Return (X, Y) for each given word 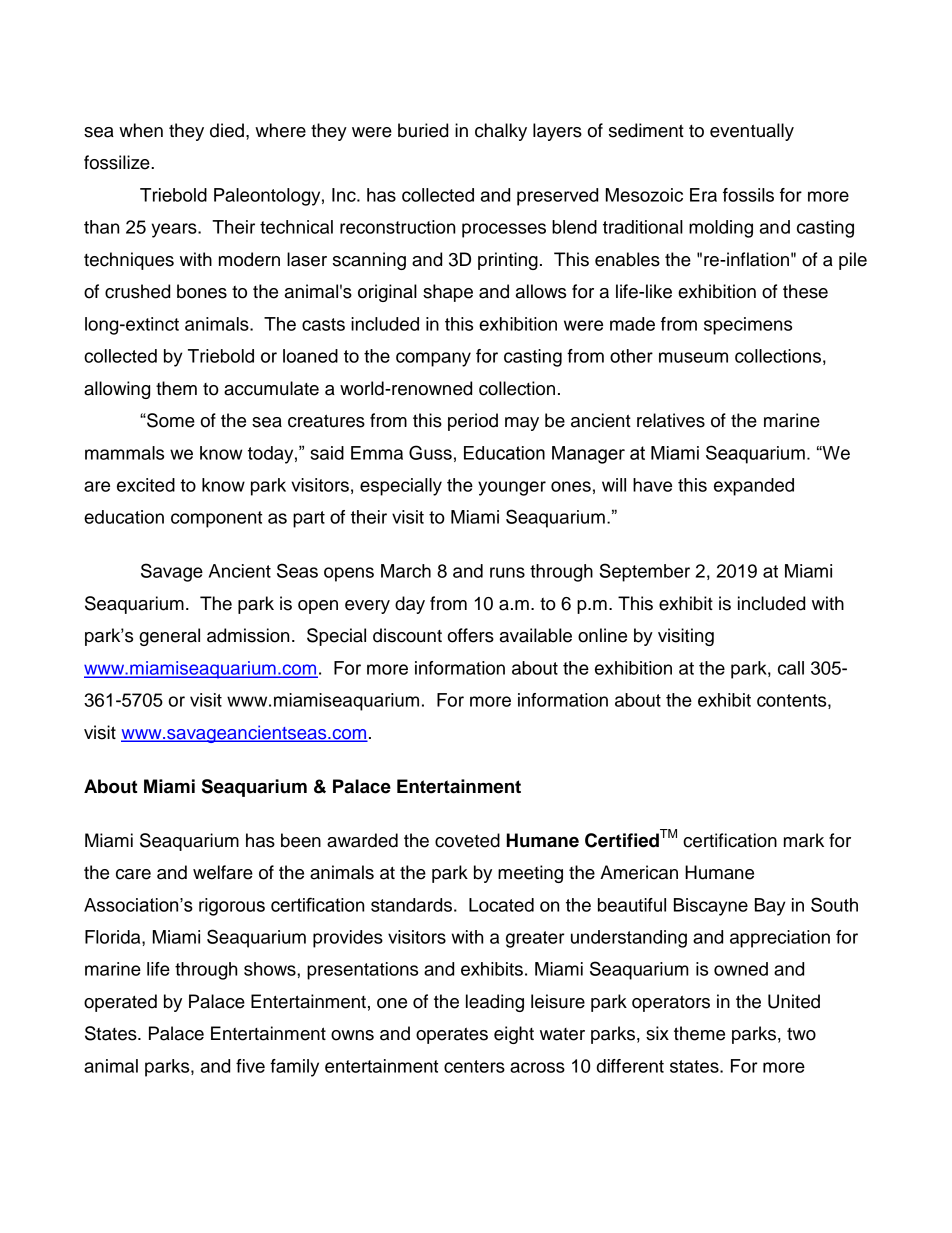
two (801, 1034)
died (227, 130)
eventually (752, 132)
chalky (501, 132)
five (250, 1066)
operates (452, 1035)
